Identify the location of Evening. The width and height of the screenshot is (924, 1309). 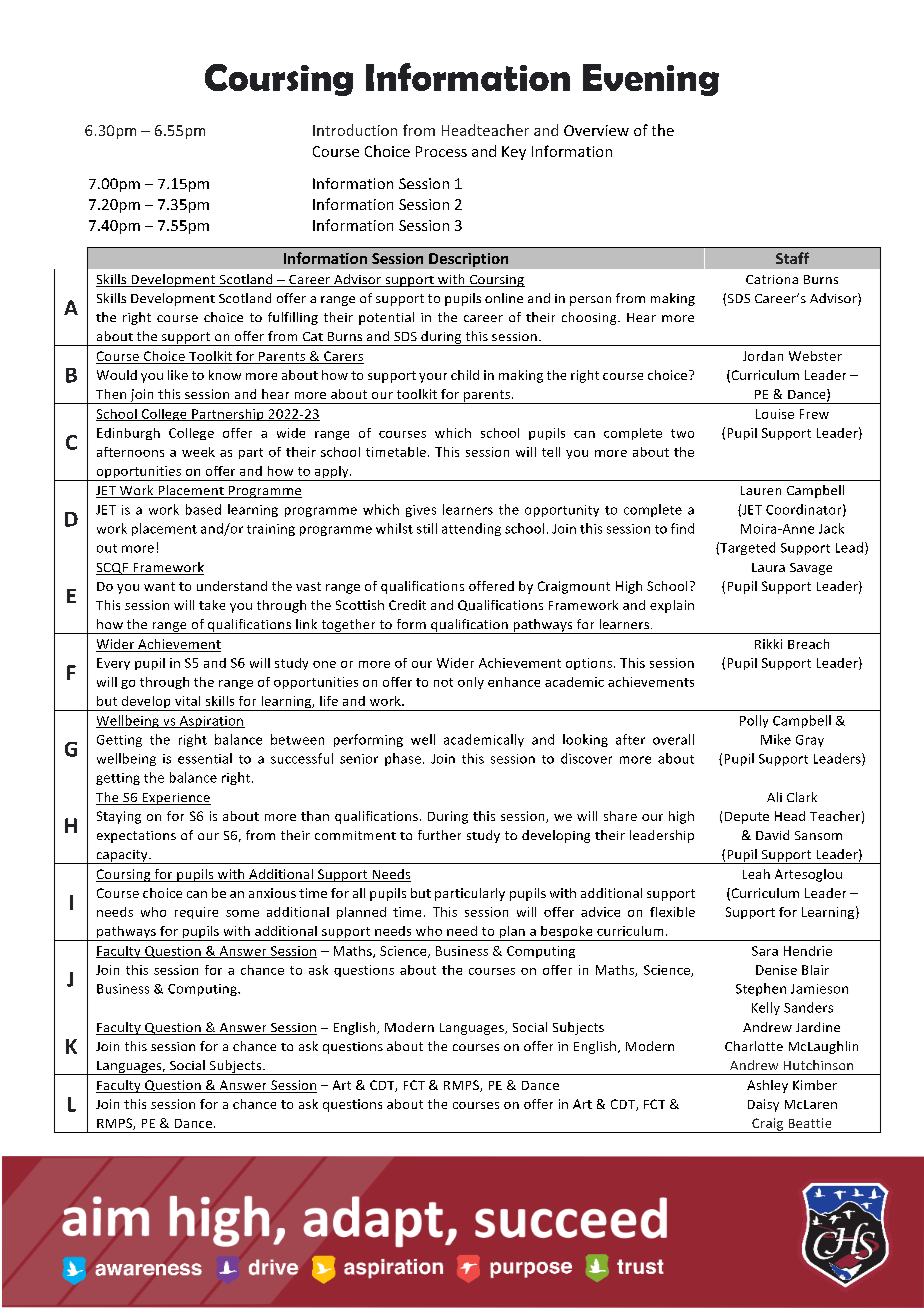
(651, 80).
